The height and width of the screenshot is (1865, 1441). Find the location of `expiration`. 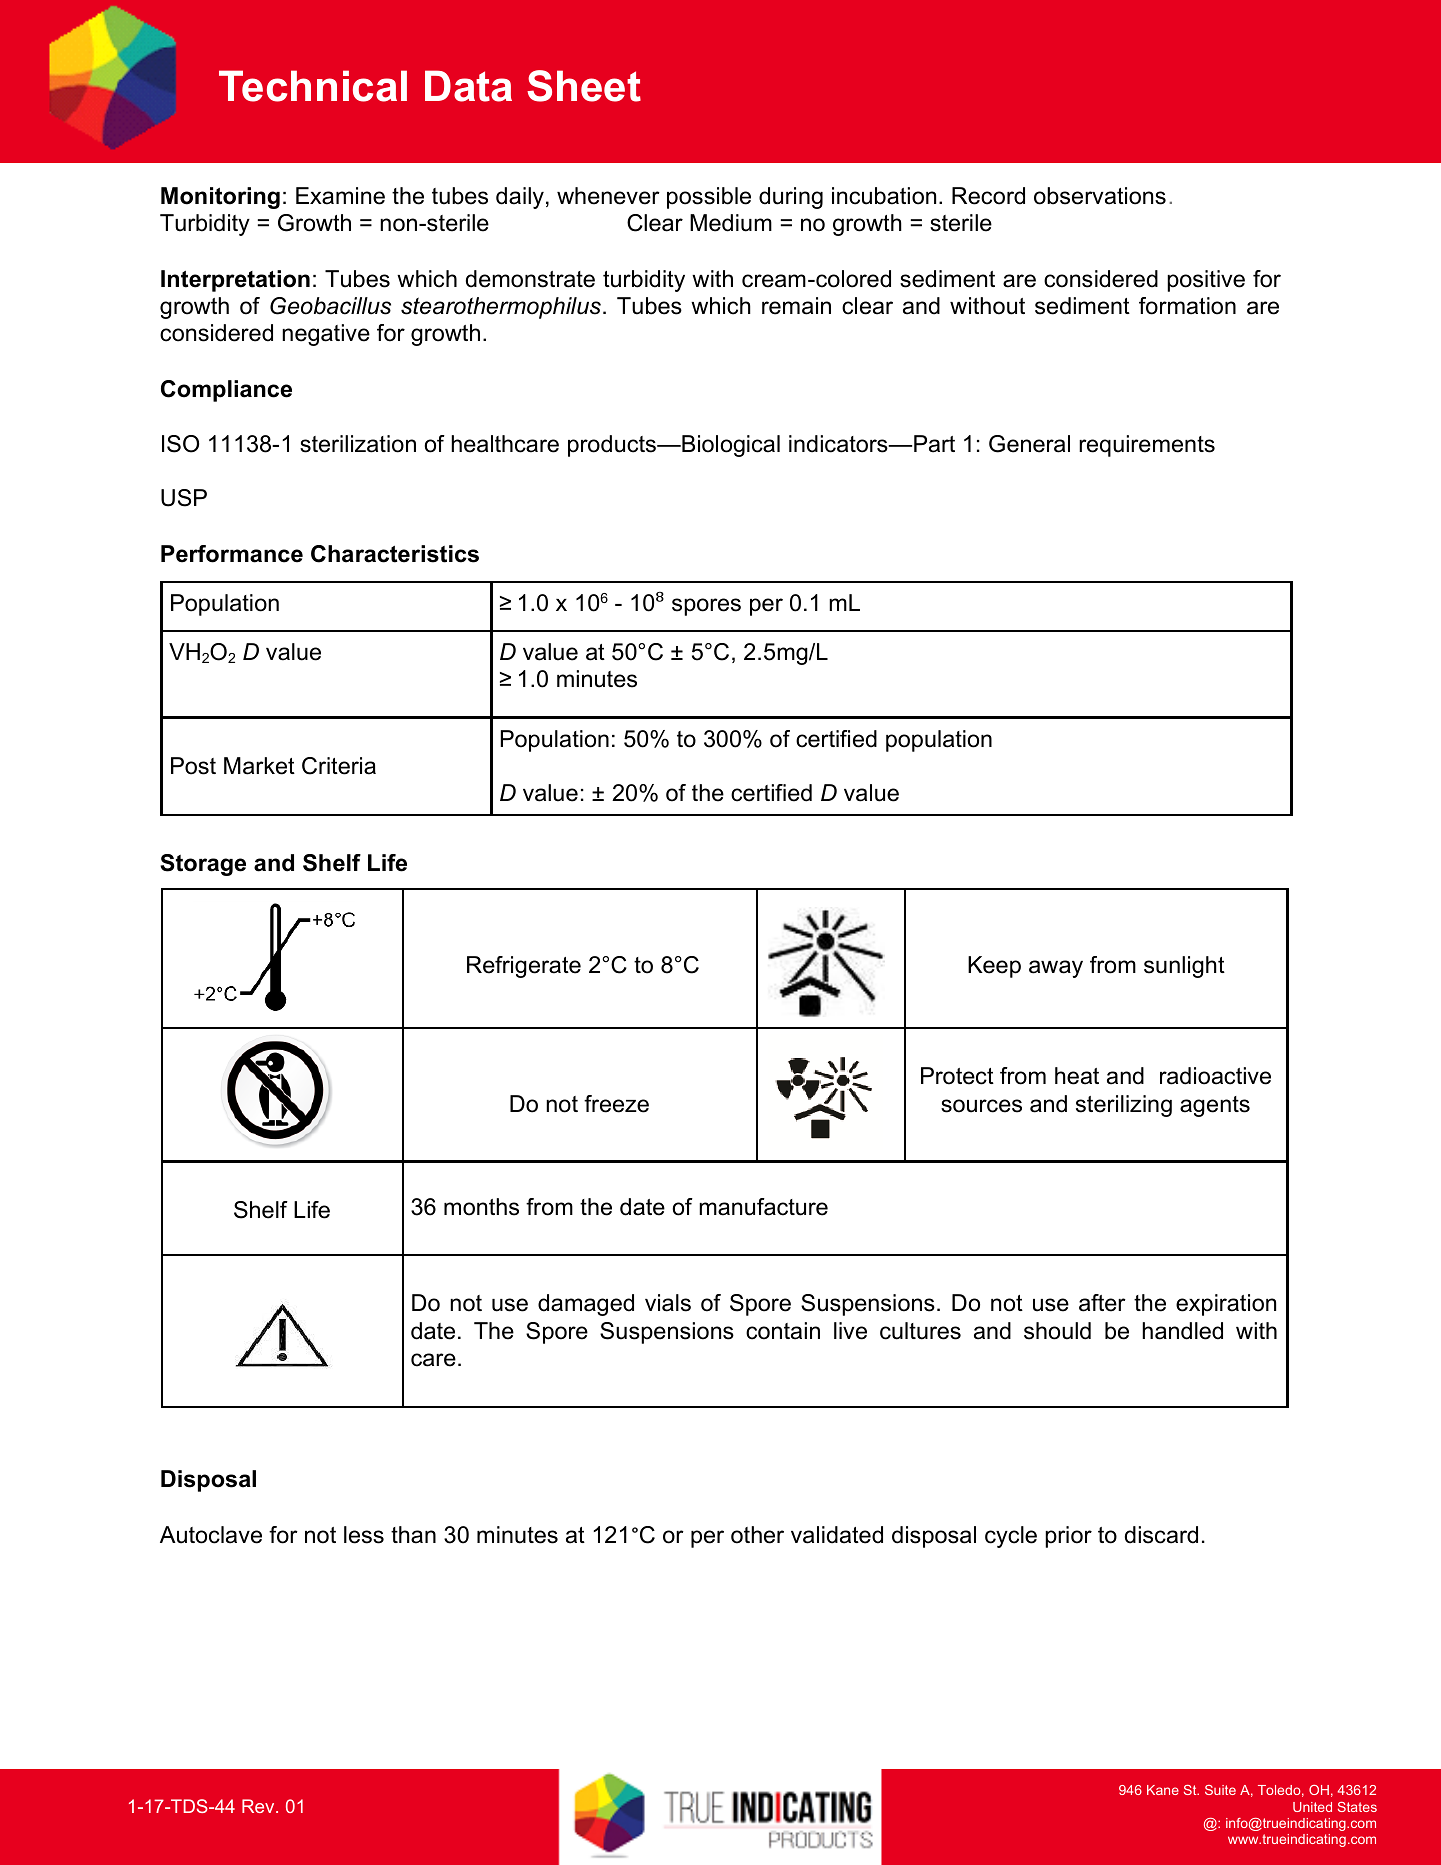

expiration is located at coordinates (1226, 1305).
